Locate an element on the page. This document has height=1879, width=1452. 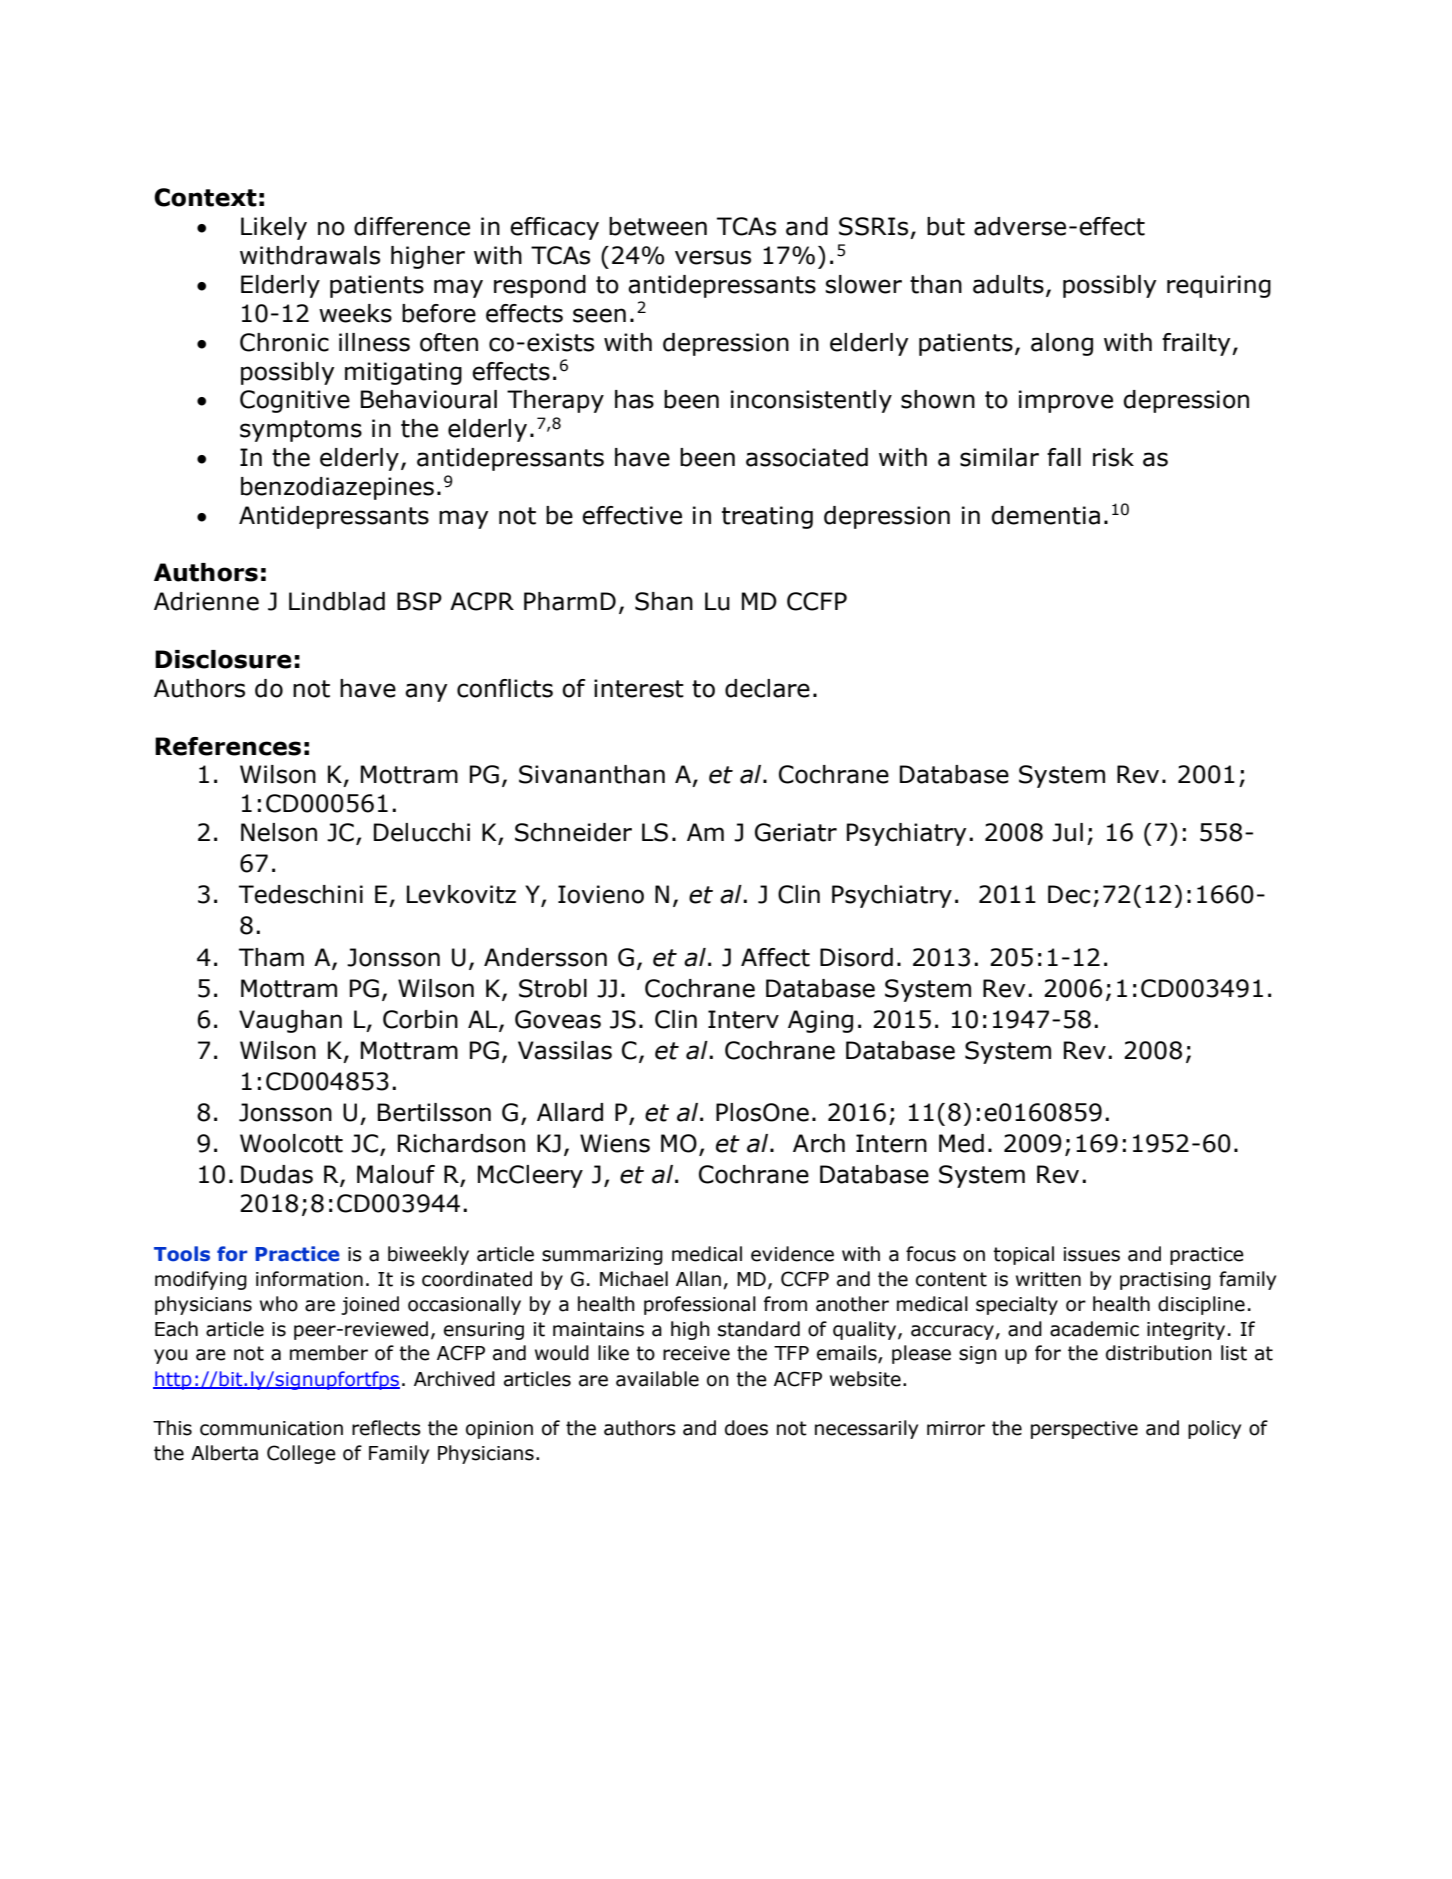
communication is located at coordinates (271, 1428).
